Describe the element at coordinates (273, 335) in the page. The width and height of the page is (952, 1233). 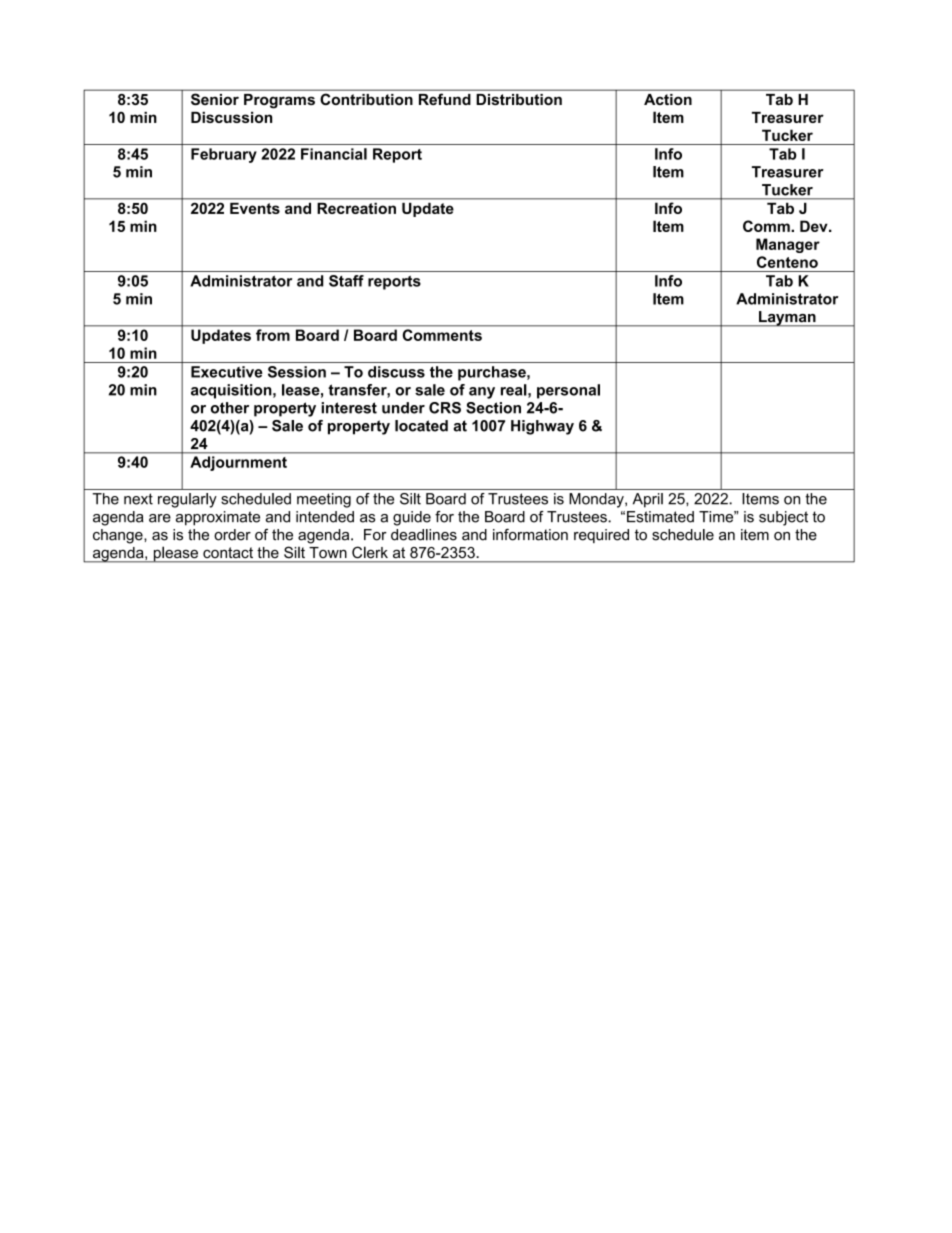
I see `from` at that location.
